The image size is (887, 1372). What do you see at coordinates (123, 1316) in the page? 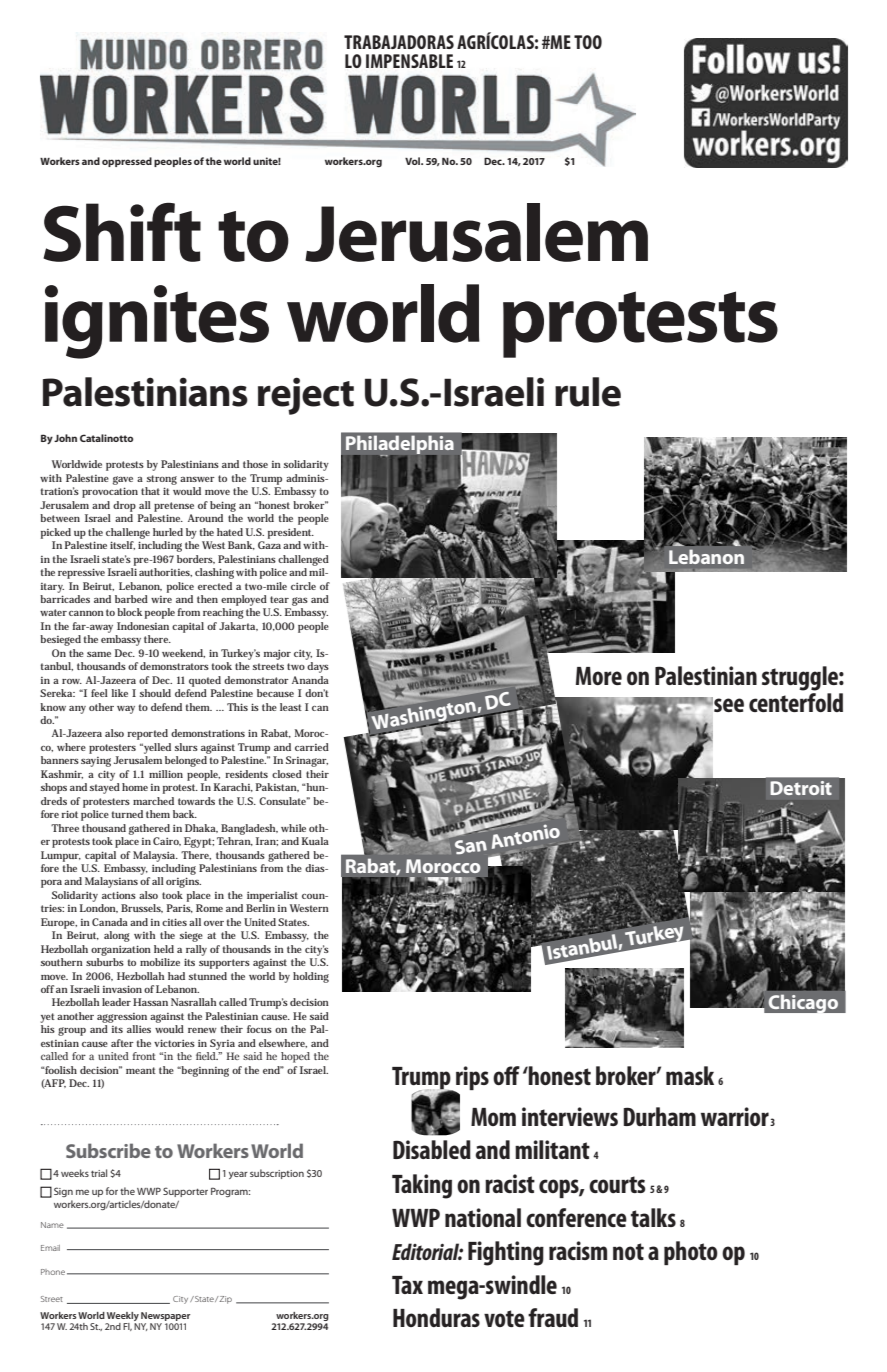
I see `Weekly` at bounding box center [123, 1316].
